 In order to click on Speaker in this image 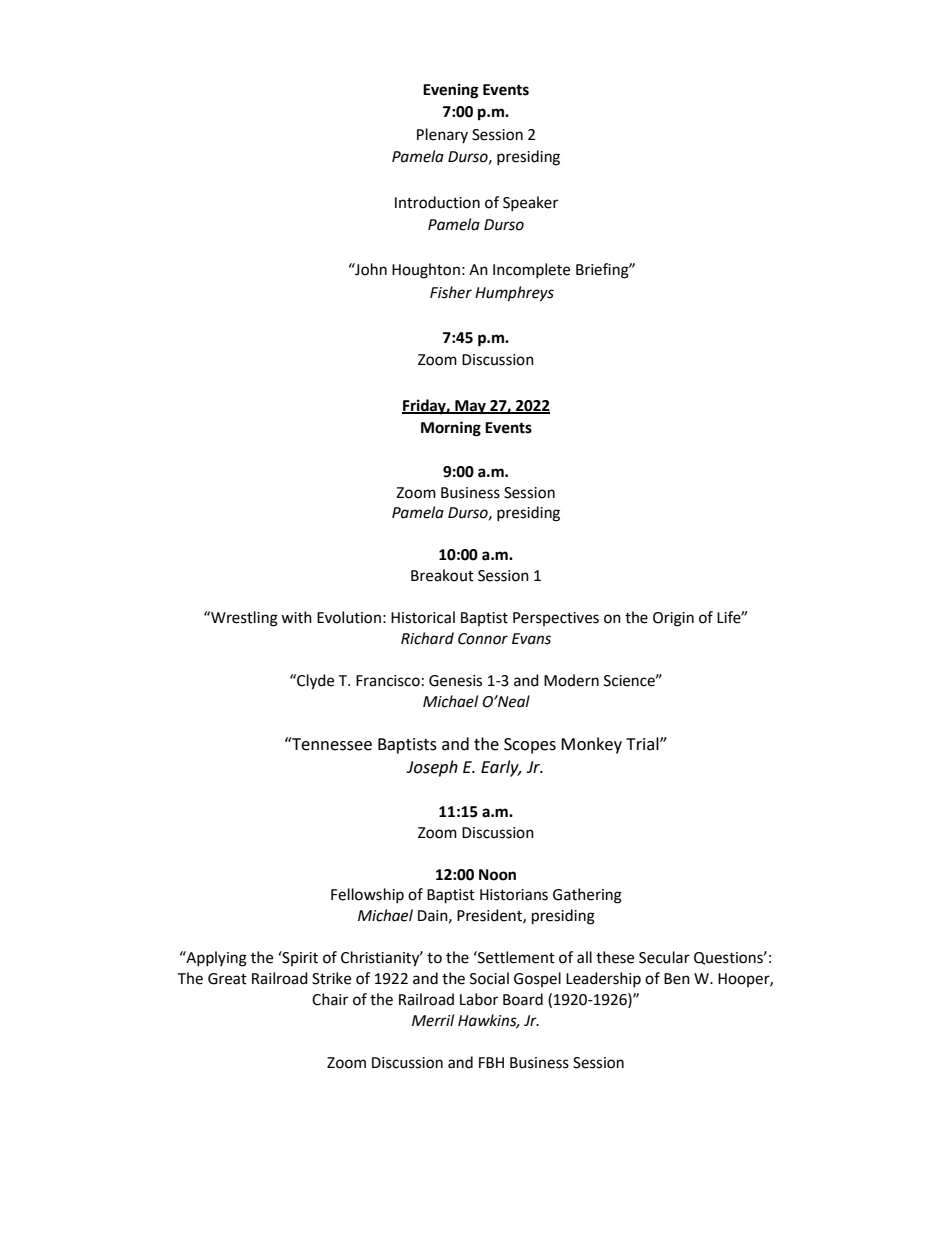, I will do `click(530, 203)`.
